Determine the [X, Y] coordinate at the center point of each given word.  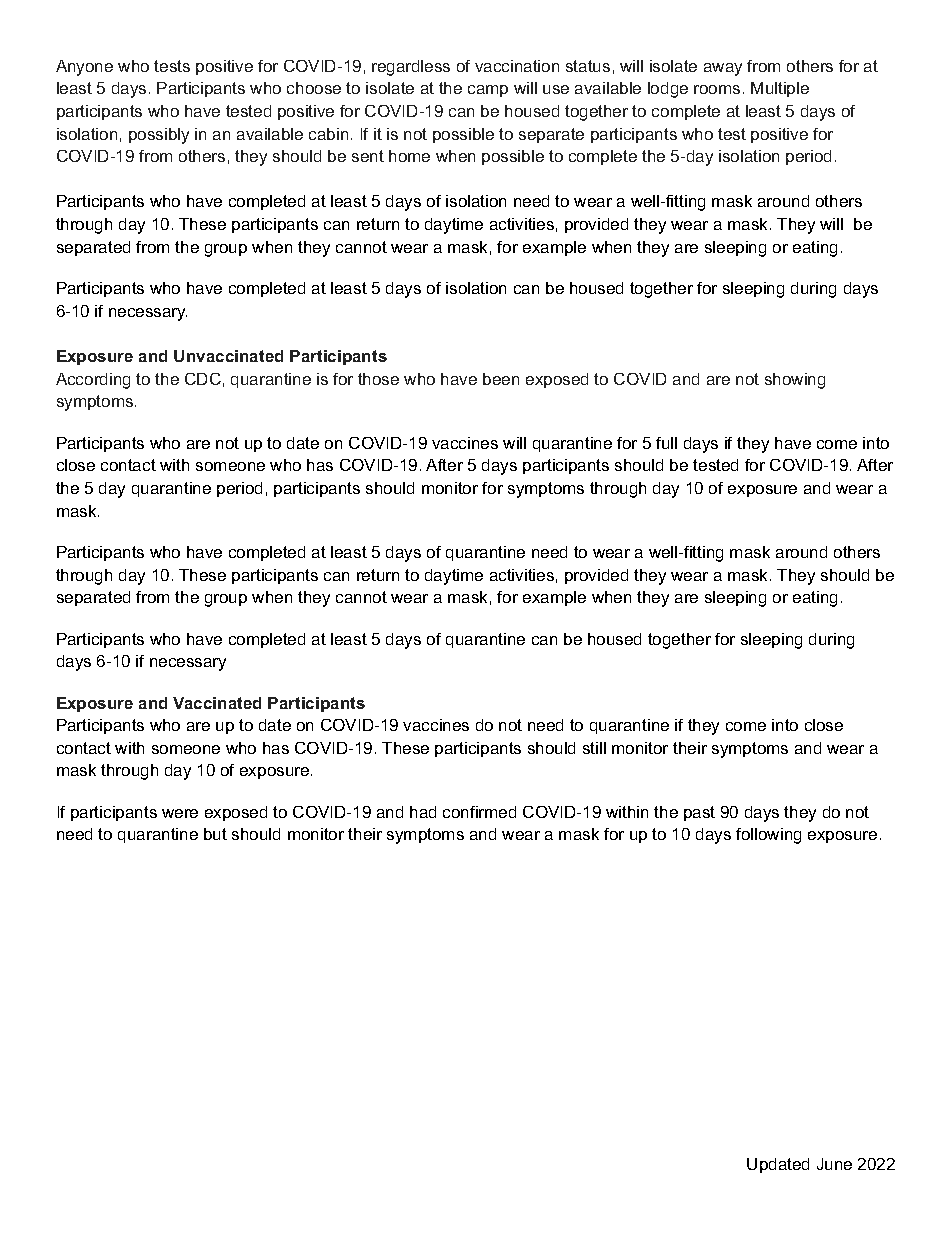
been [501, 379]
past [699, 813]
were [180, 813]
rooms [717, 89]
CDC [203, 379]
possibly [159, 136]
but [215, 834]
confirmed [479, 812]
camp [488, 91]
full [666, 443]
